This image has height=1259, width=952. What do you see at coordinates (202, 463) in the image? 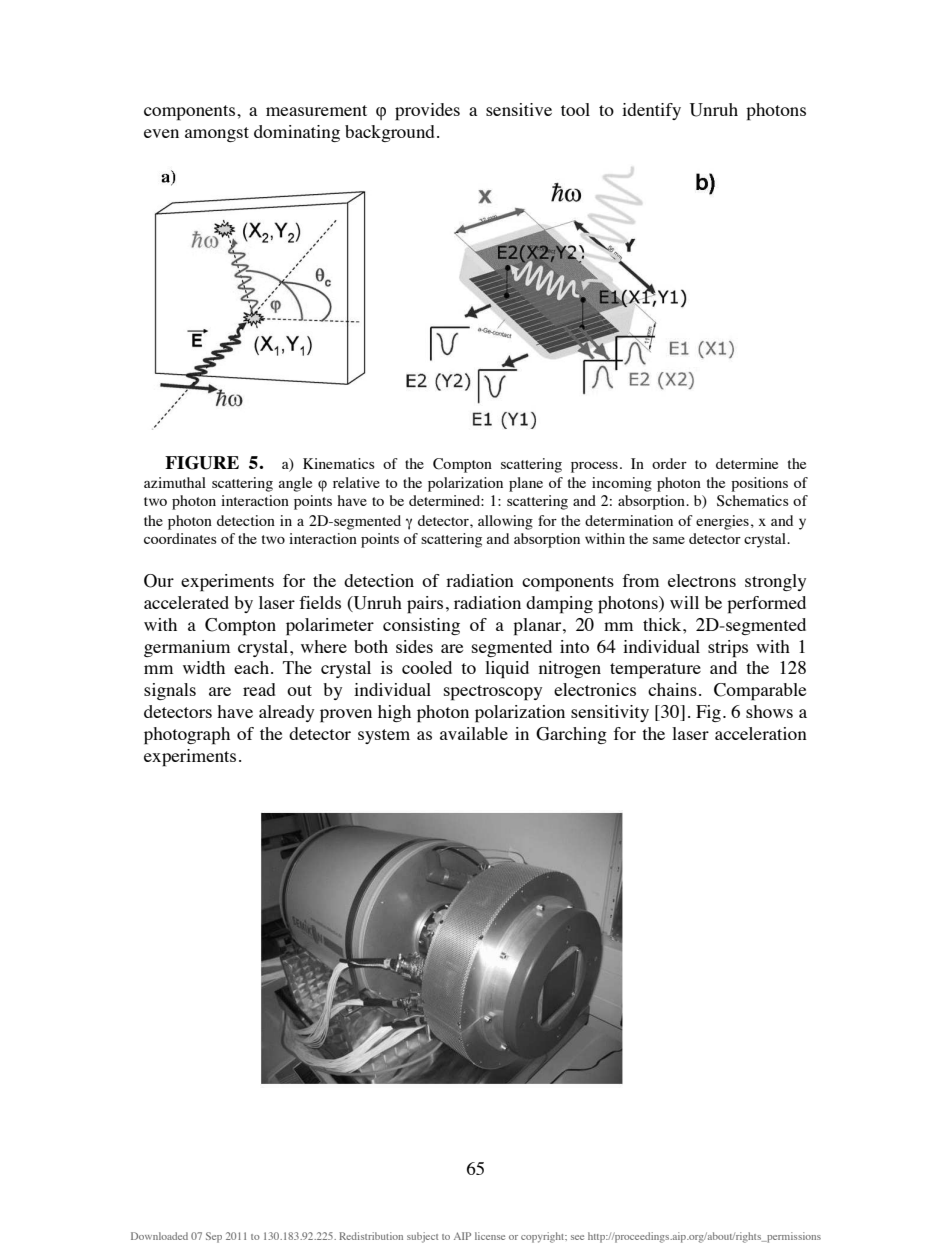
I see `FIGURE` at bounding box center [202, 463].
